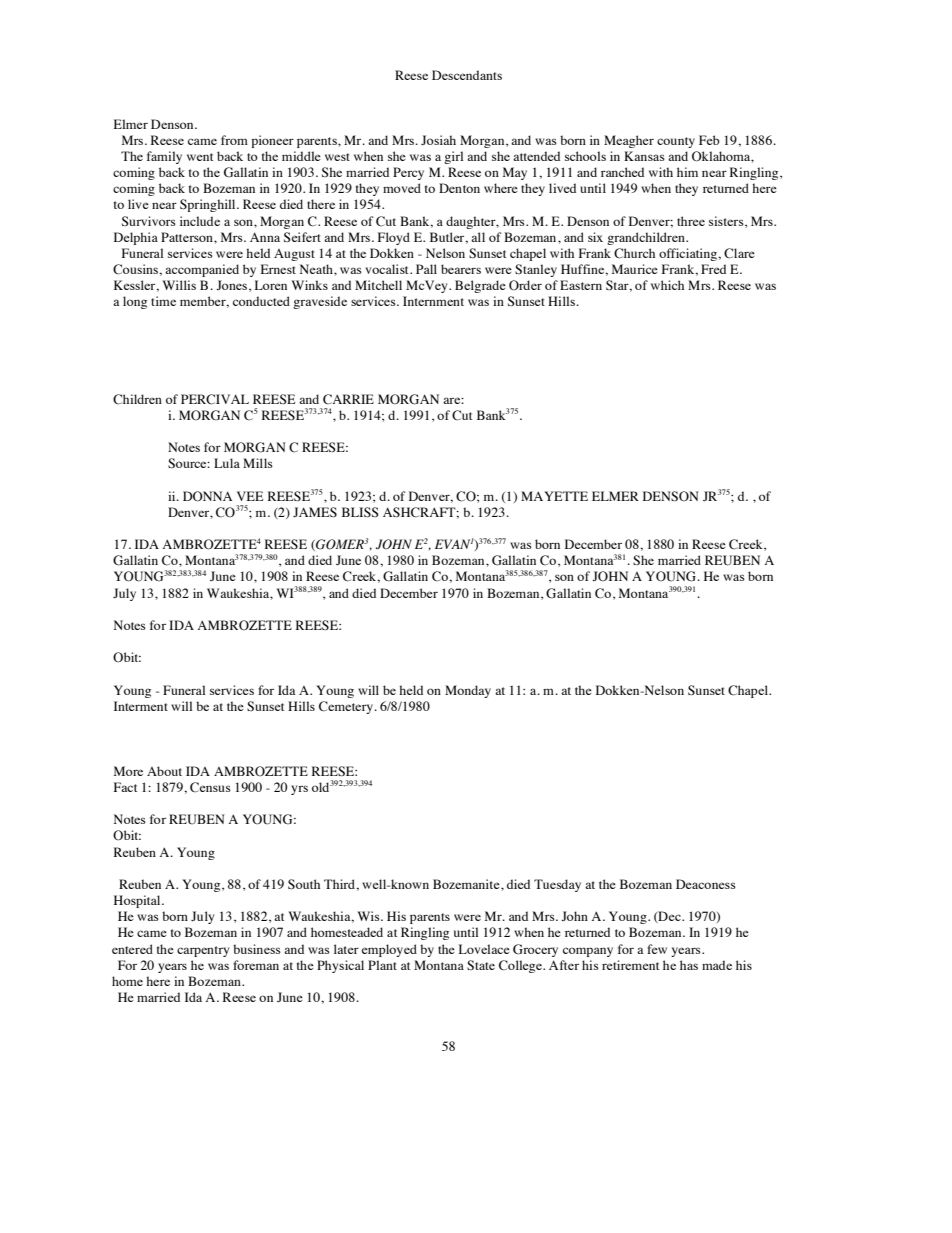 The image size is (952, 1233). What do you see at coordinates (210, 787) in the screenshot?
I see `Census` at bounding box center [210, 787].
